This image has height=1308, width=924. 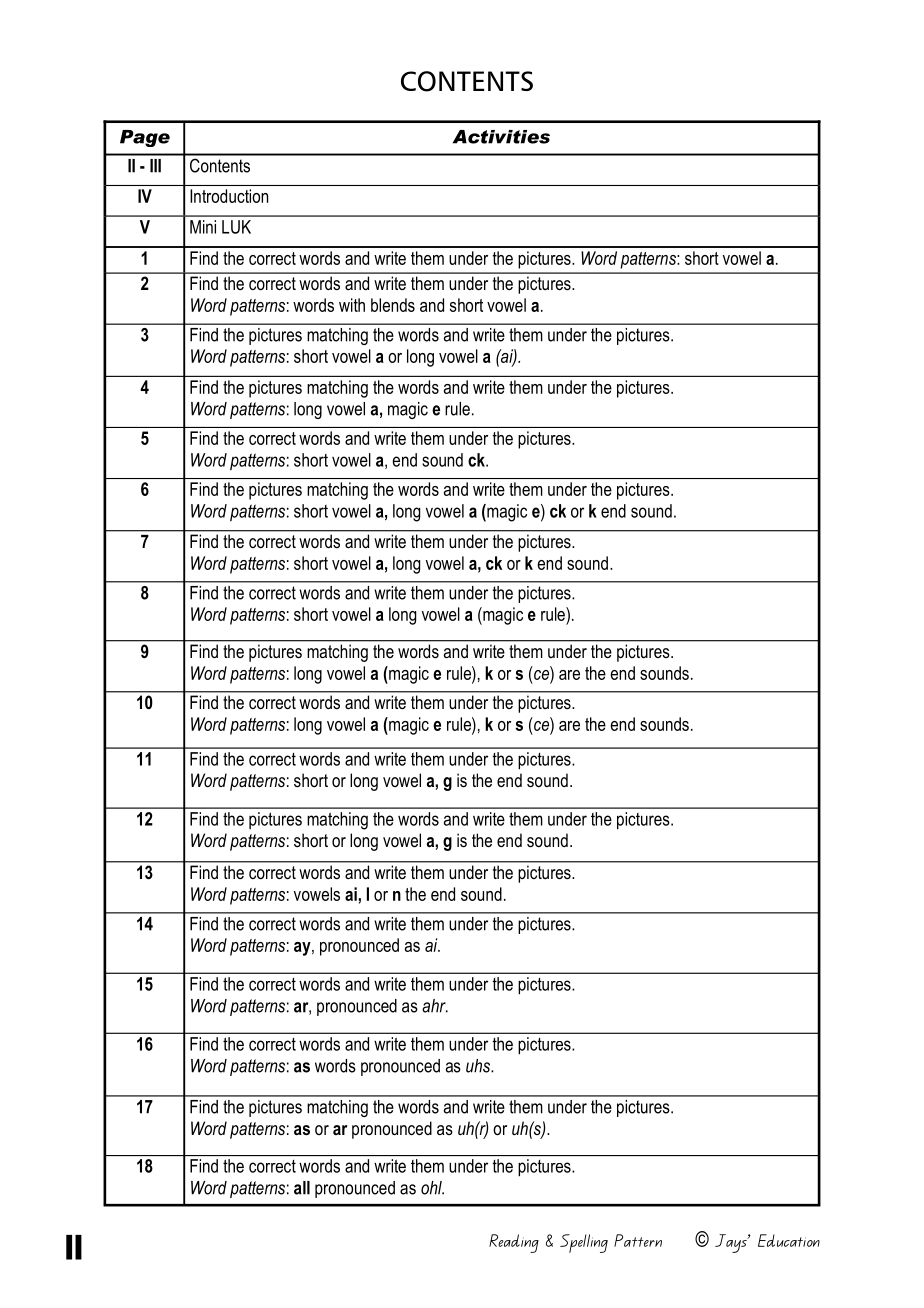 I want to click on Activities, so click(x=501, y=137).
